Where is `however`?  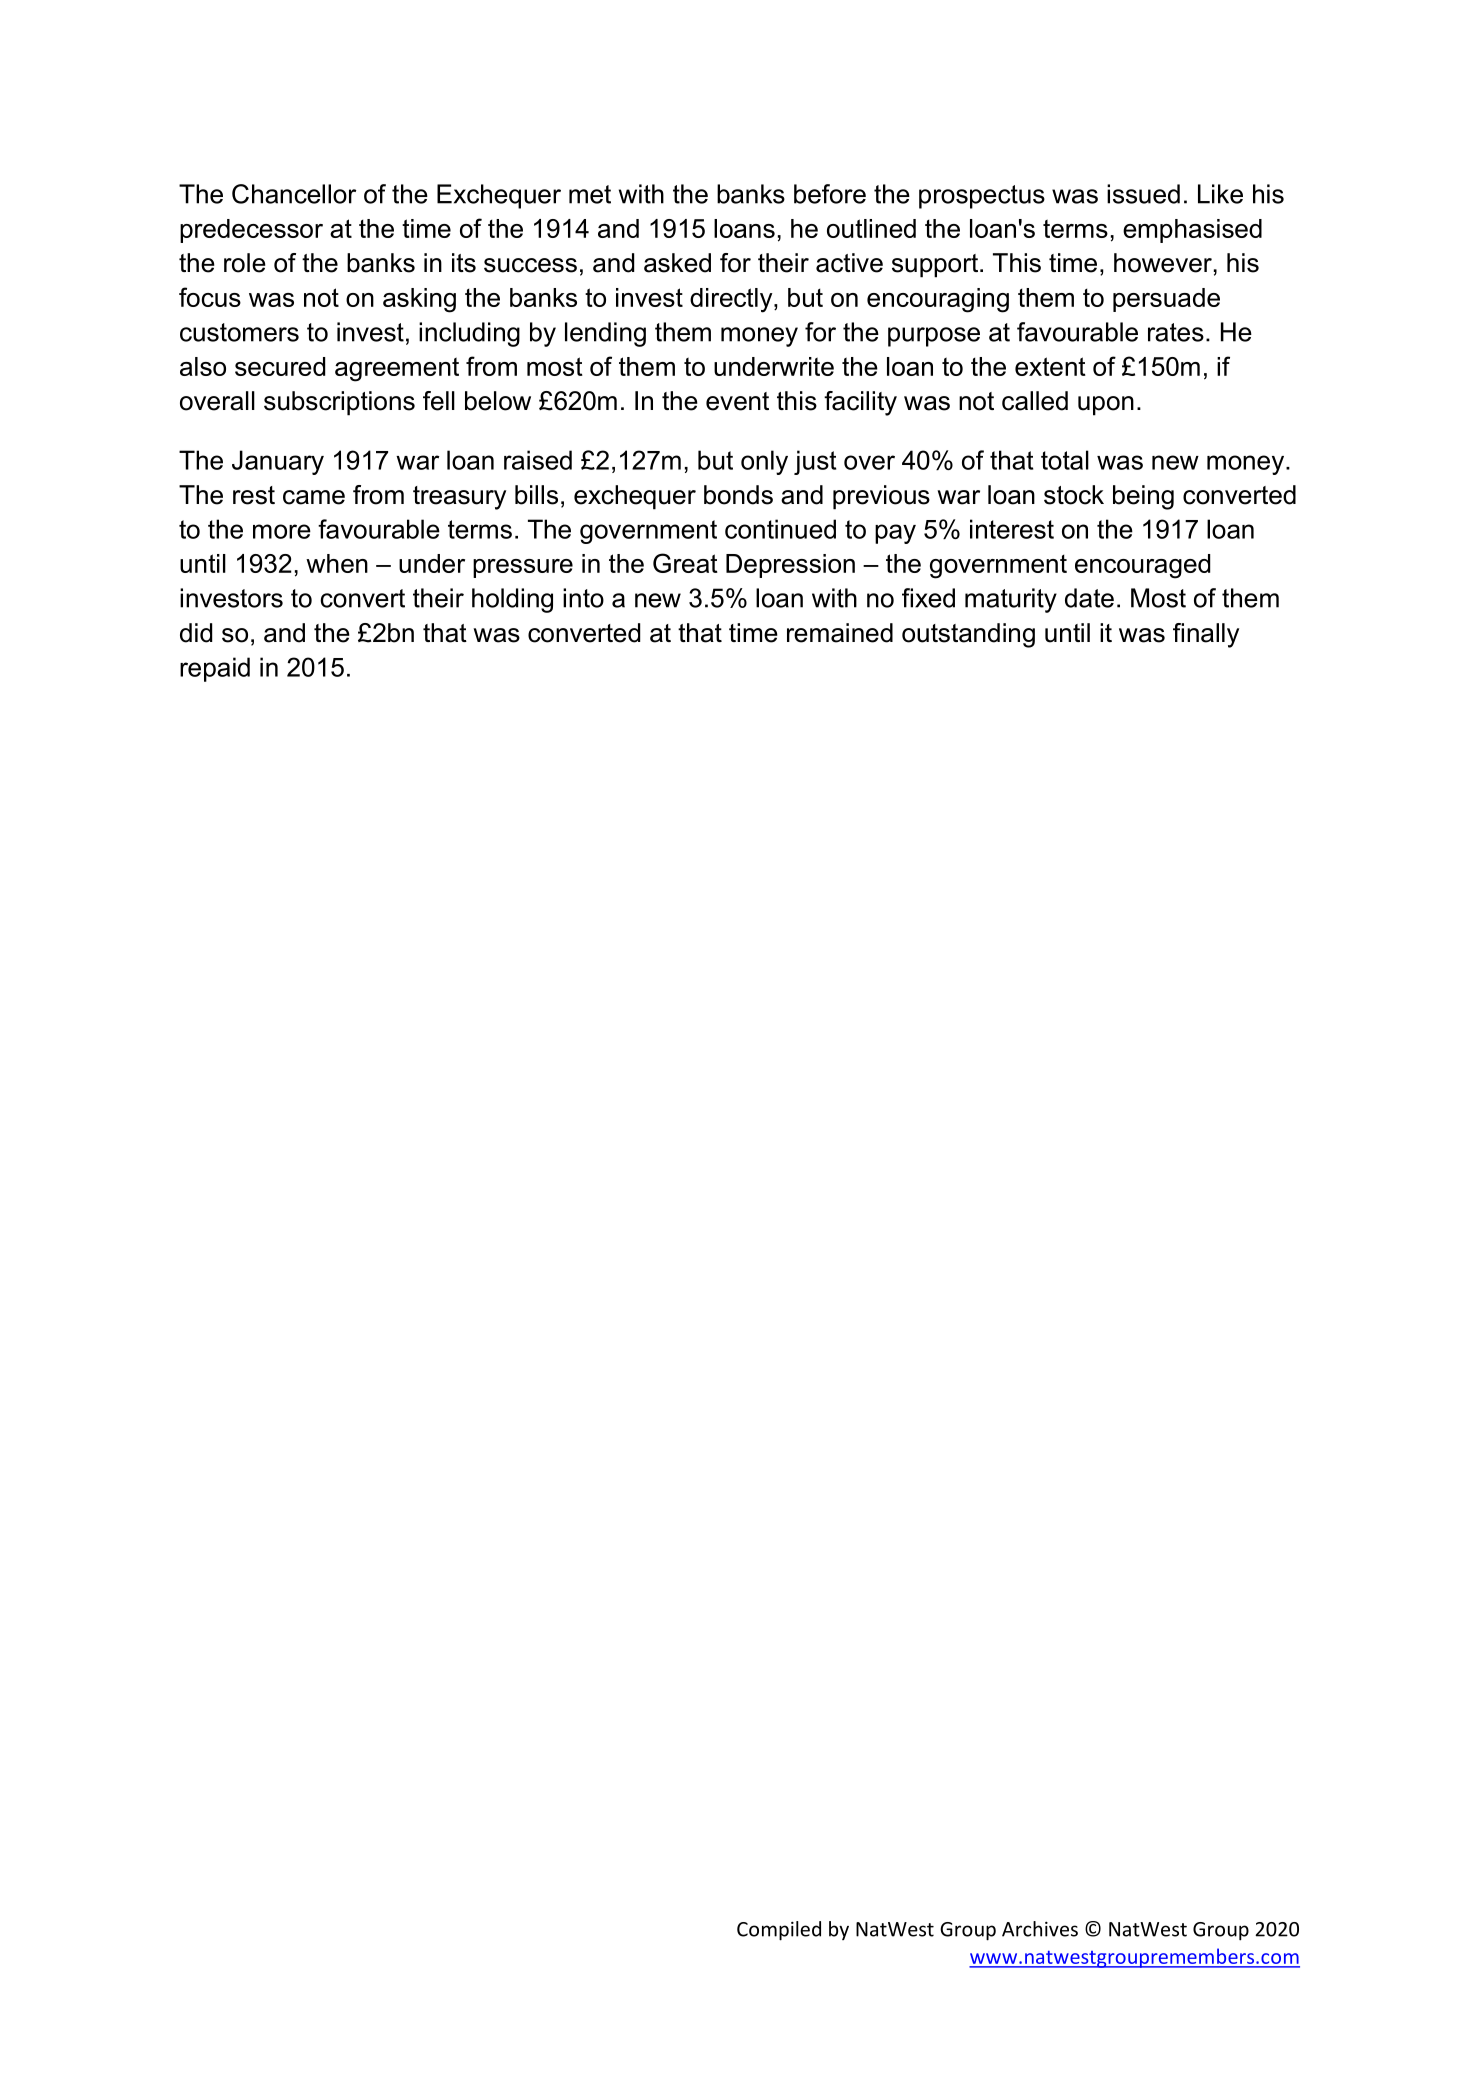 however is located at coordinates (1163, 263).
